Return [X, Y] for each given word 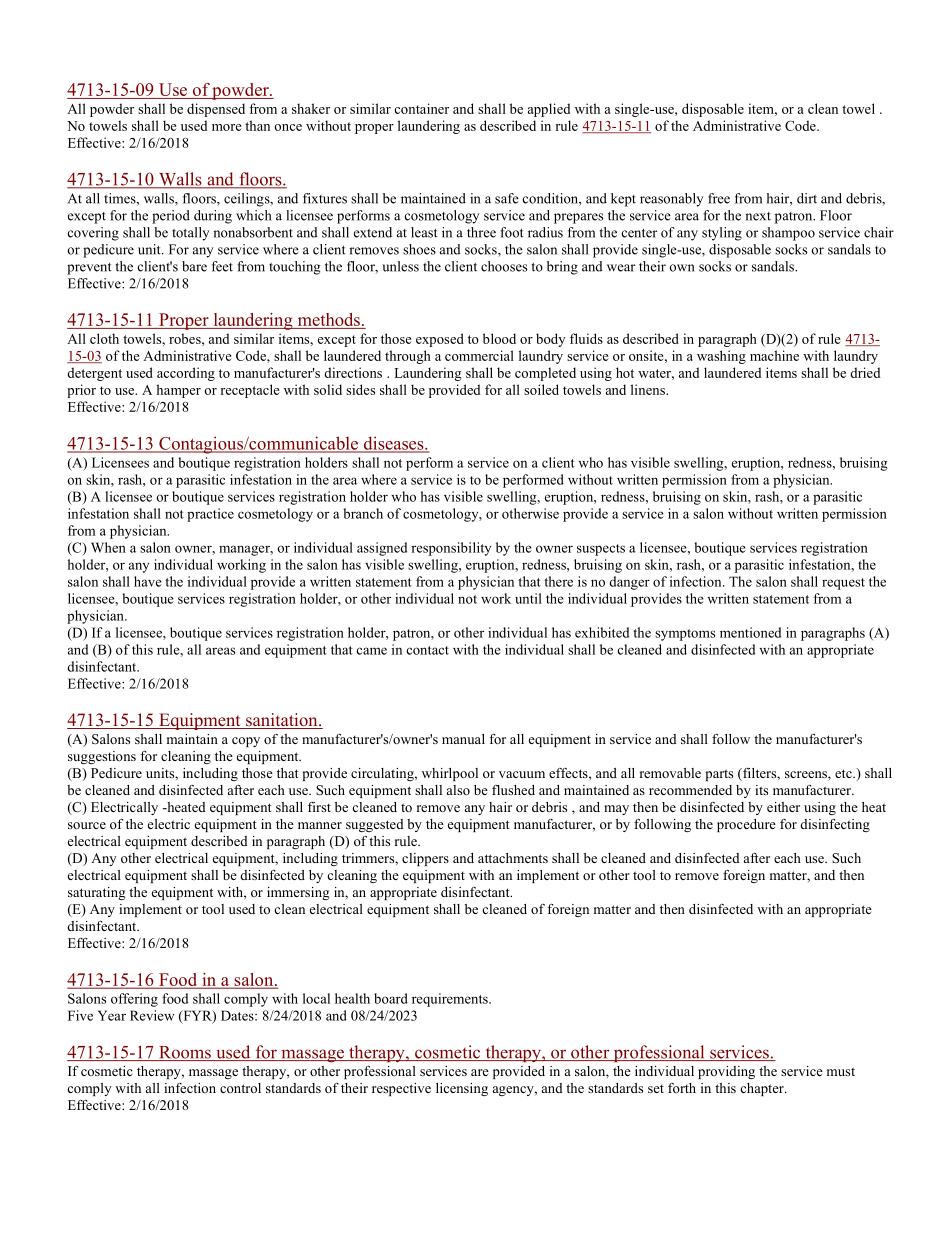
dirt [807, 198]
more [227, 127]
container [421, 108]
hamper [178, 391]
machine [774, 355]
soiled [541, 389]
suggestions [102, 757]
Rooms [185, 1053]
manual [463, 739]
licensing [462, 1089]
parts [719, 775]
